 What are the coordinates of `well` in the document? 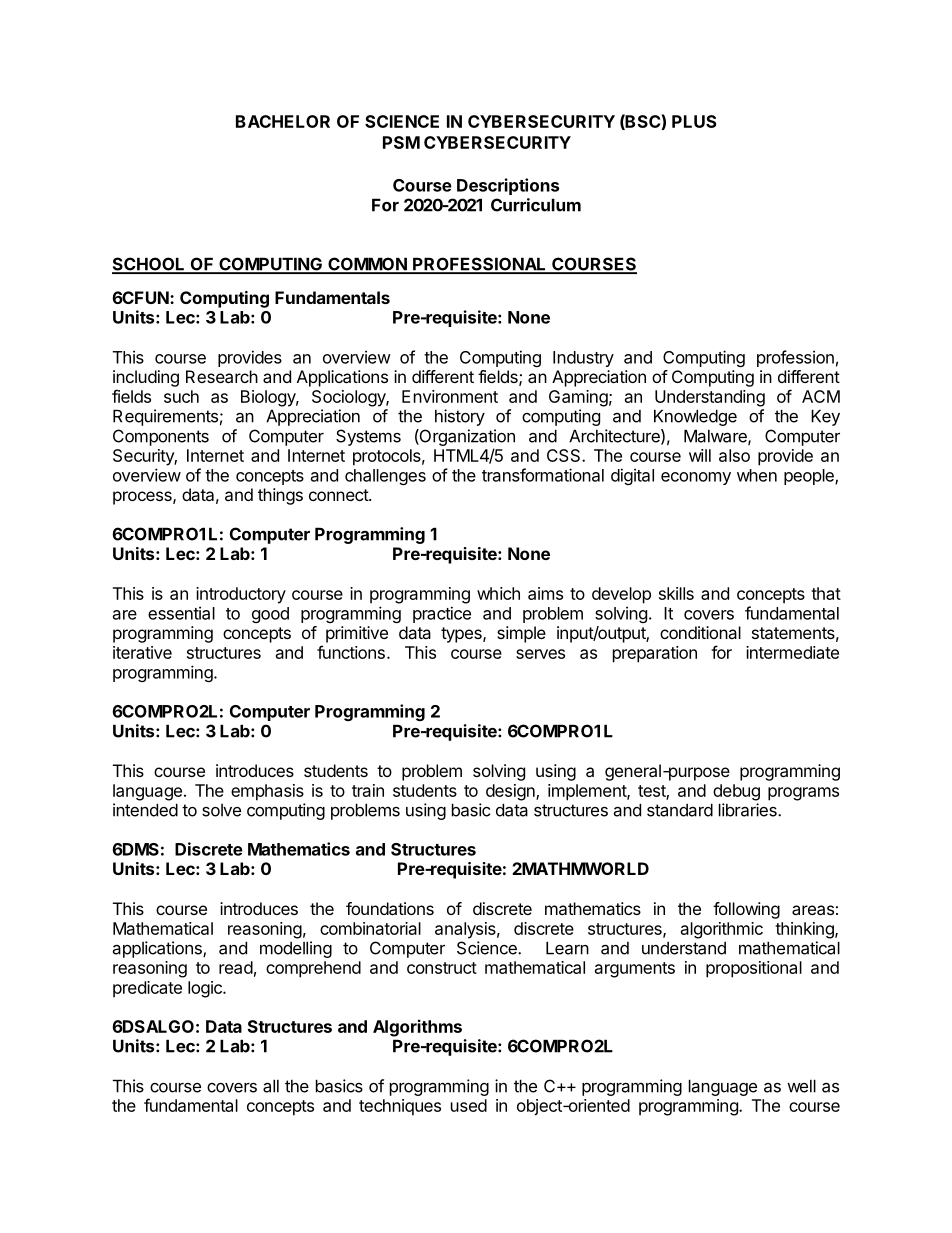 It's located at (801, 1086).
